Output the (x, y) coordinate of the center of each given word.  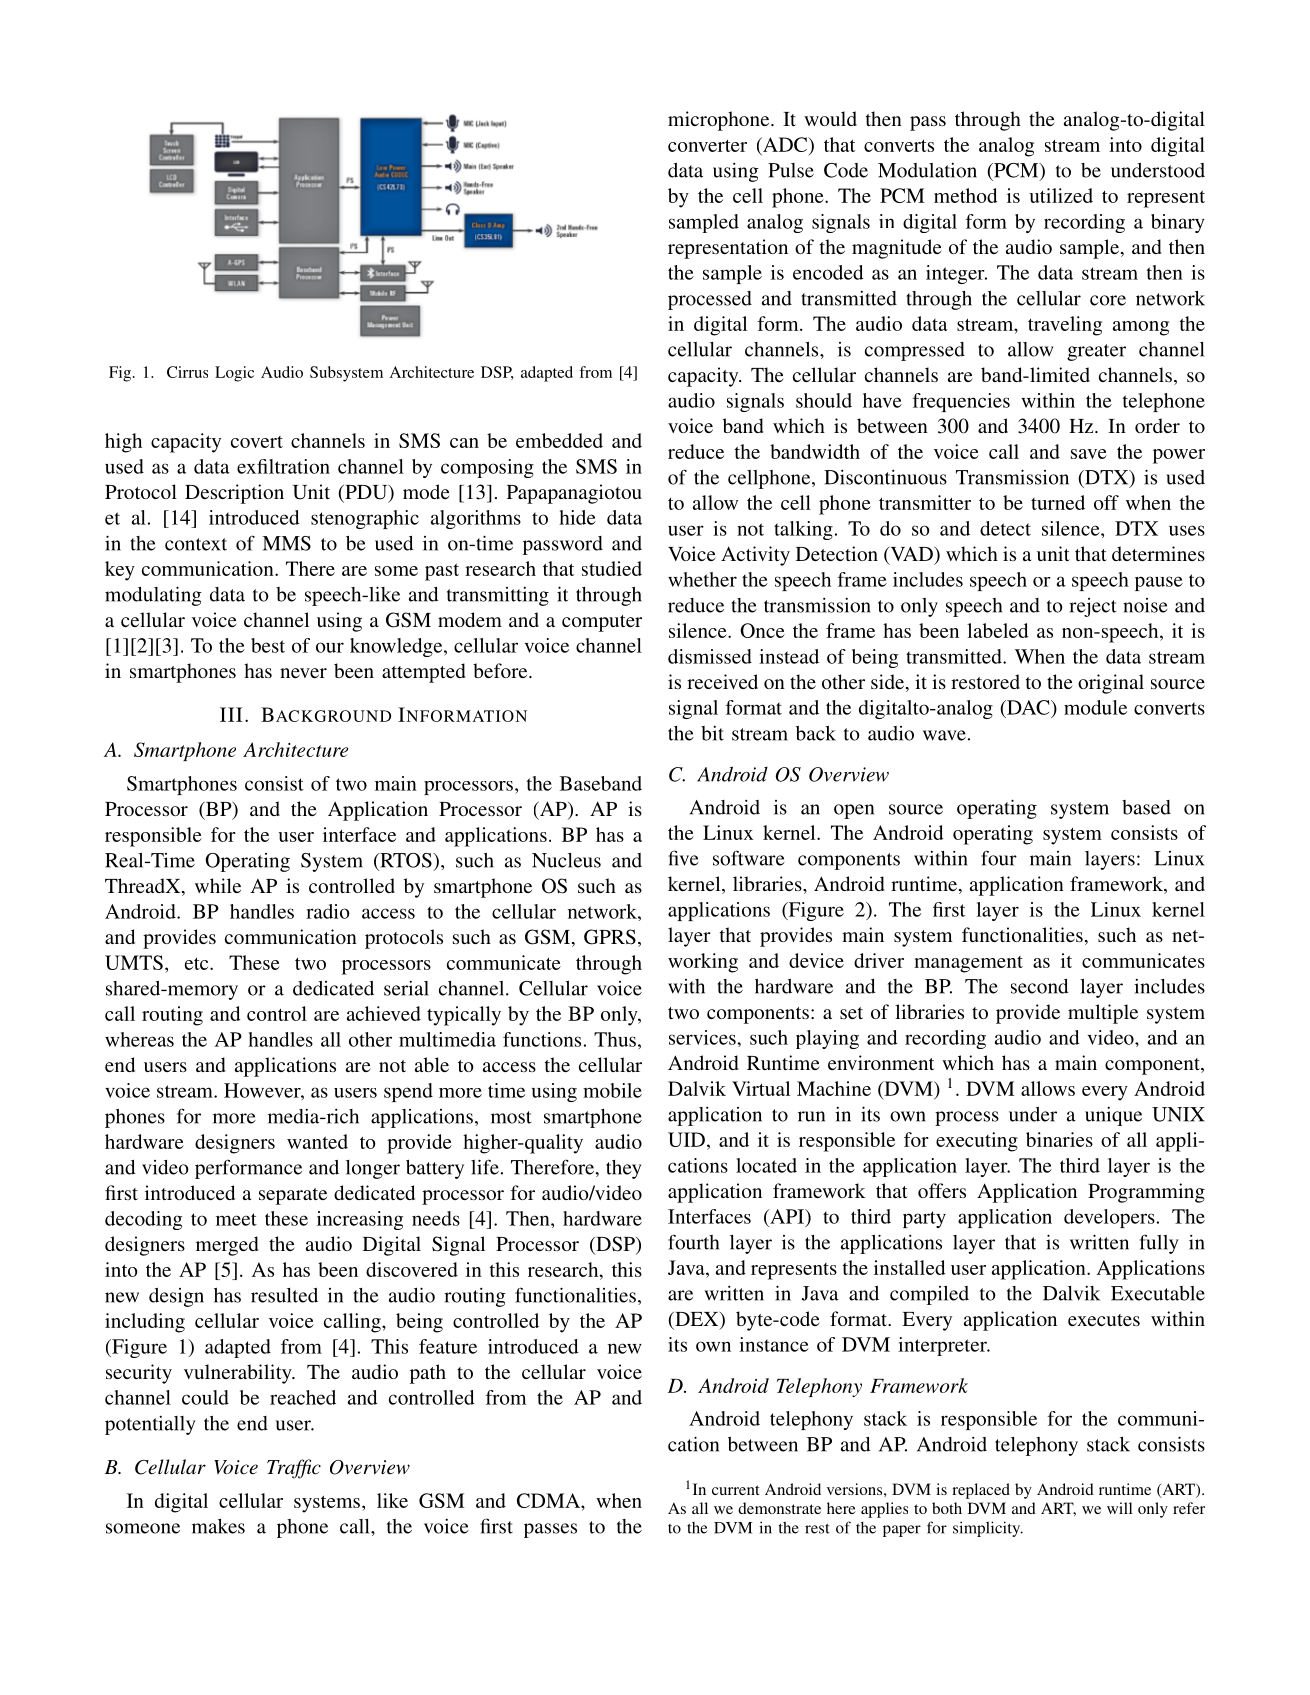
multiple (1103, 1014)
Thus (615, 1039)
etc (198, 964)
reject (1092, 607)
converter (707, 146)
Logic (234, 374)
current (736, 1490)
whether (702, 579)
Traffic (294, 1469)
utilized (1061, 195)
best (268, 645)
